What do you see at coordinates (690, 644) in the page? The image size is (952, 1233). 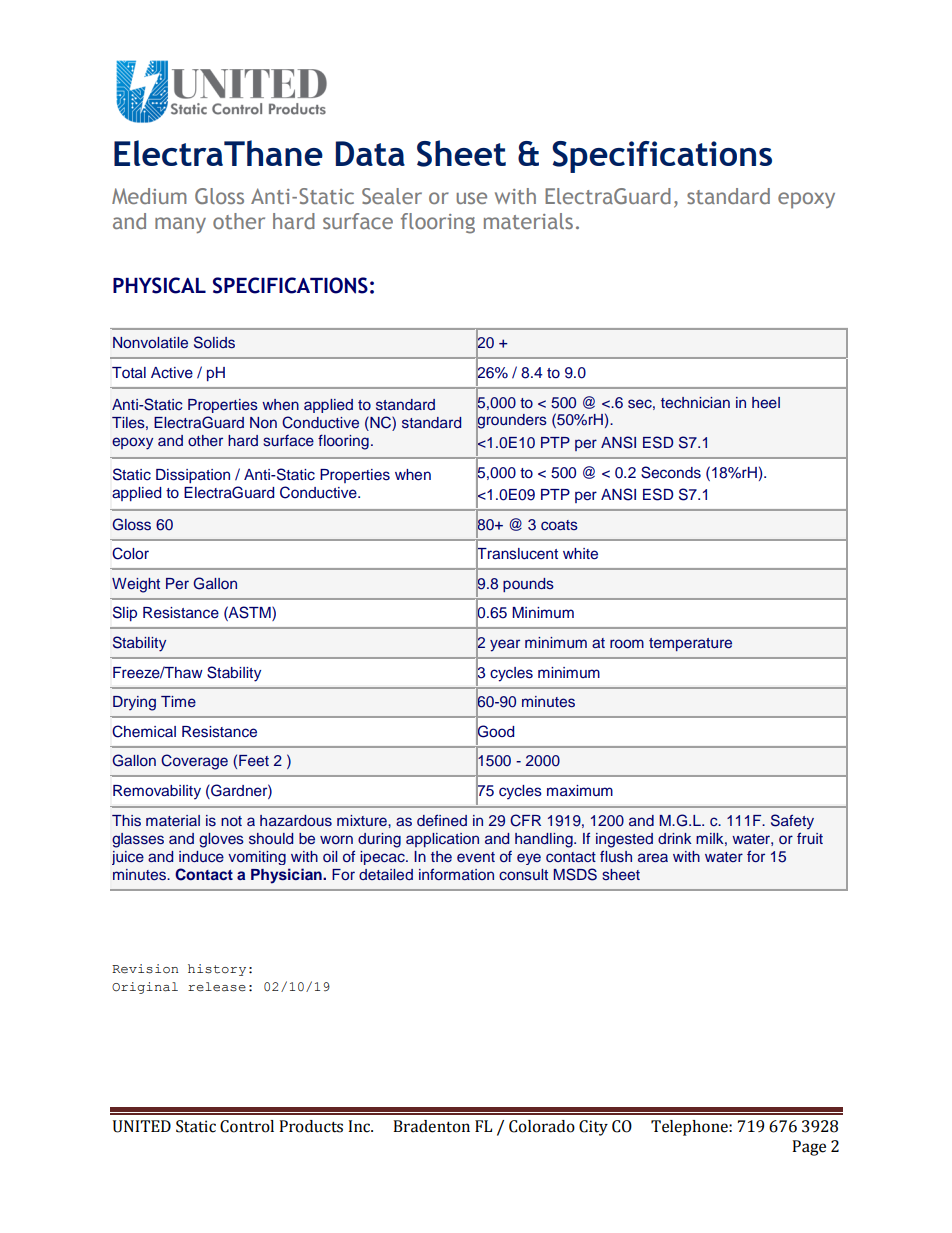 I see `temperature` at bounding box center [690, 644].
